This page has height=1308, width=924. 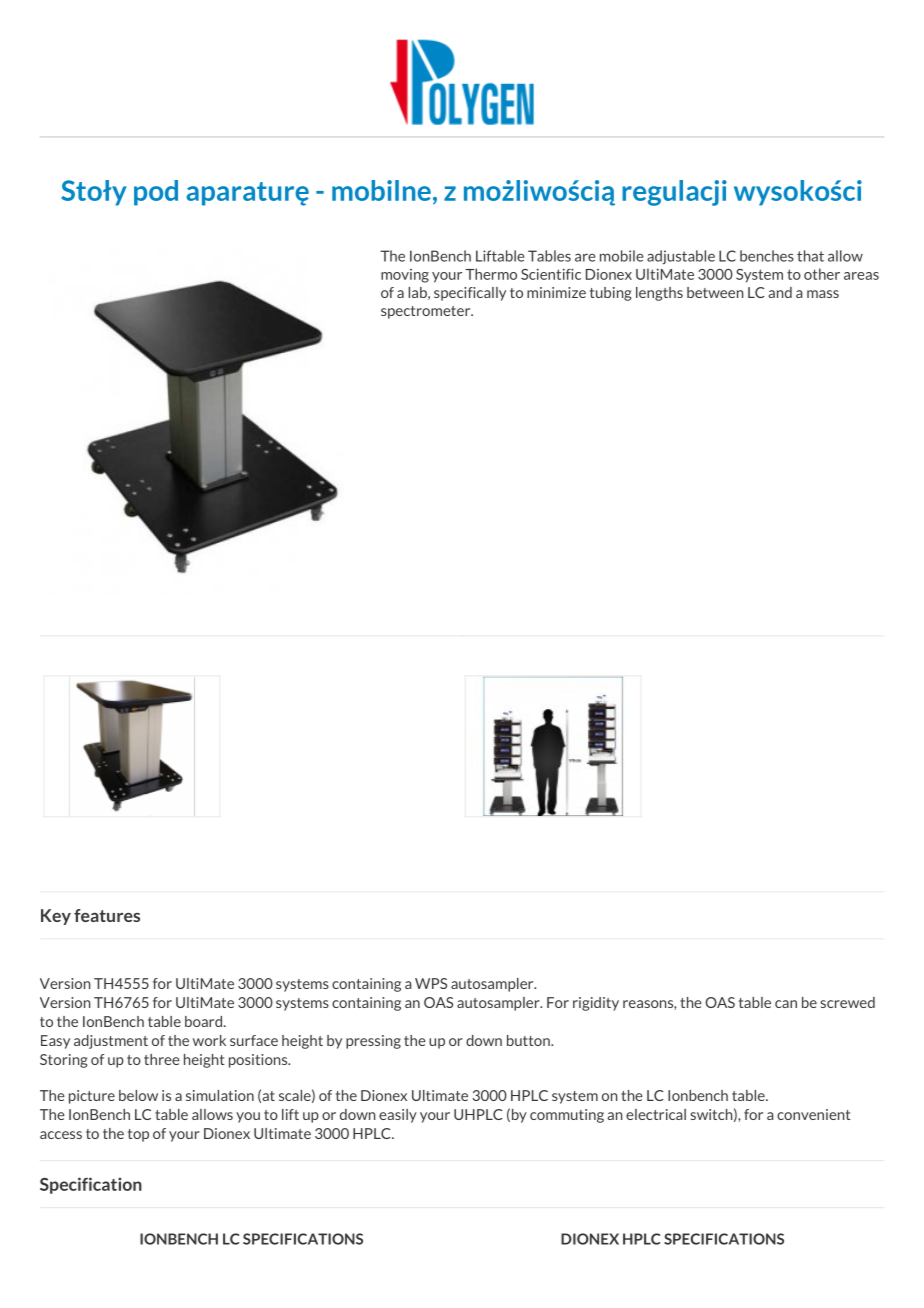 What do you see at coordinates (767, 256) in the page?
I see `benches` at bounding box center [767, 256].
